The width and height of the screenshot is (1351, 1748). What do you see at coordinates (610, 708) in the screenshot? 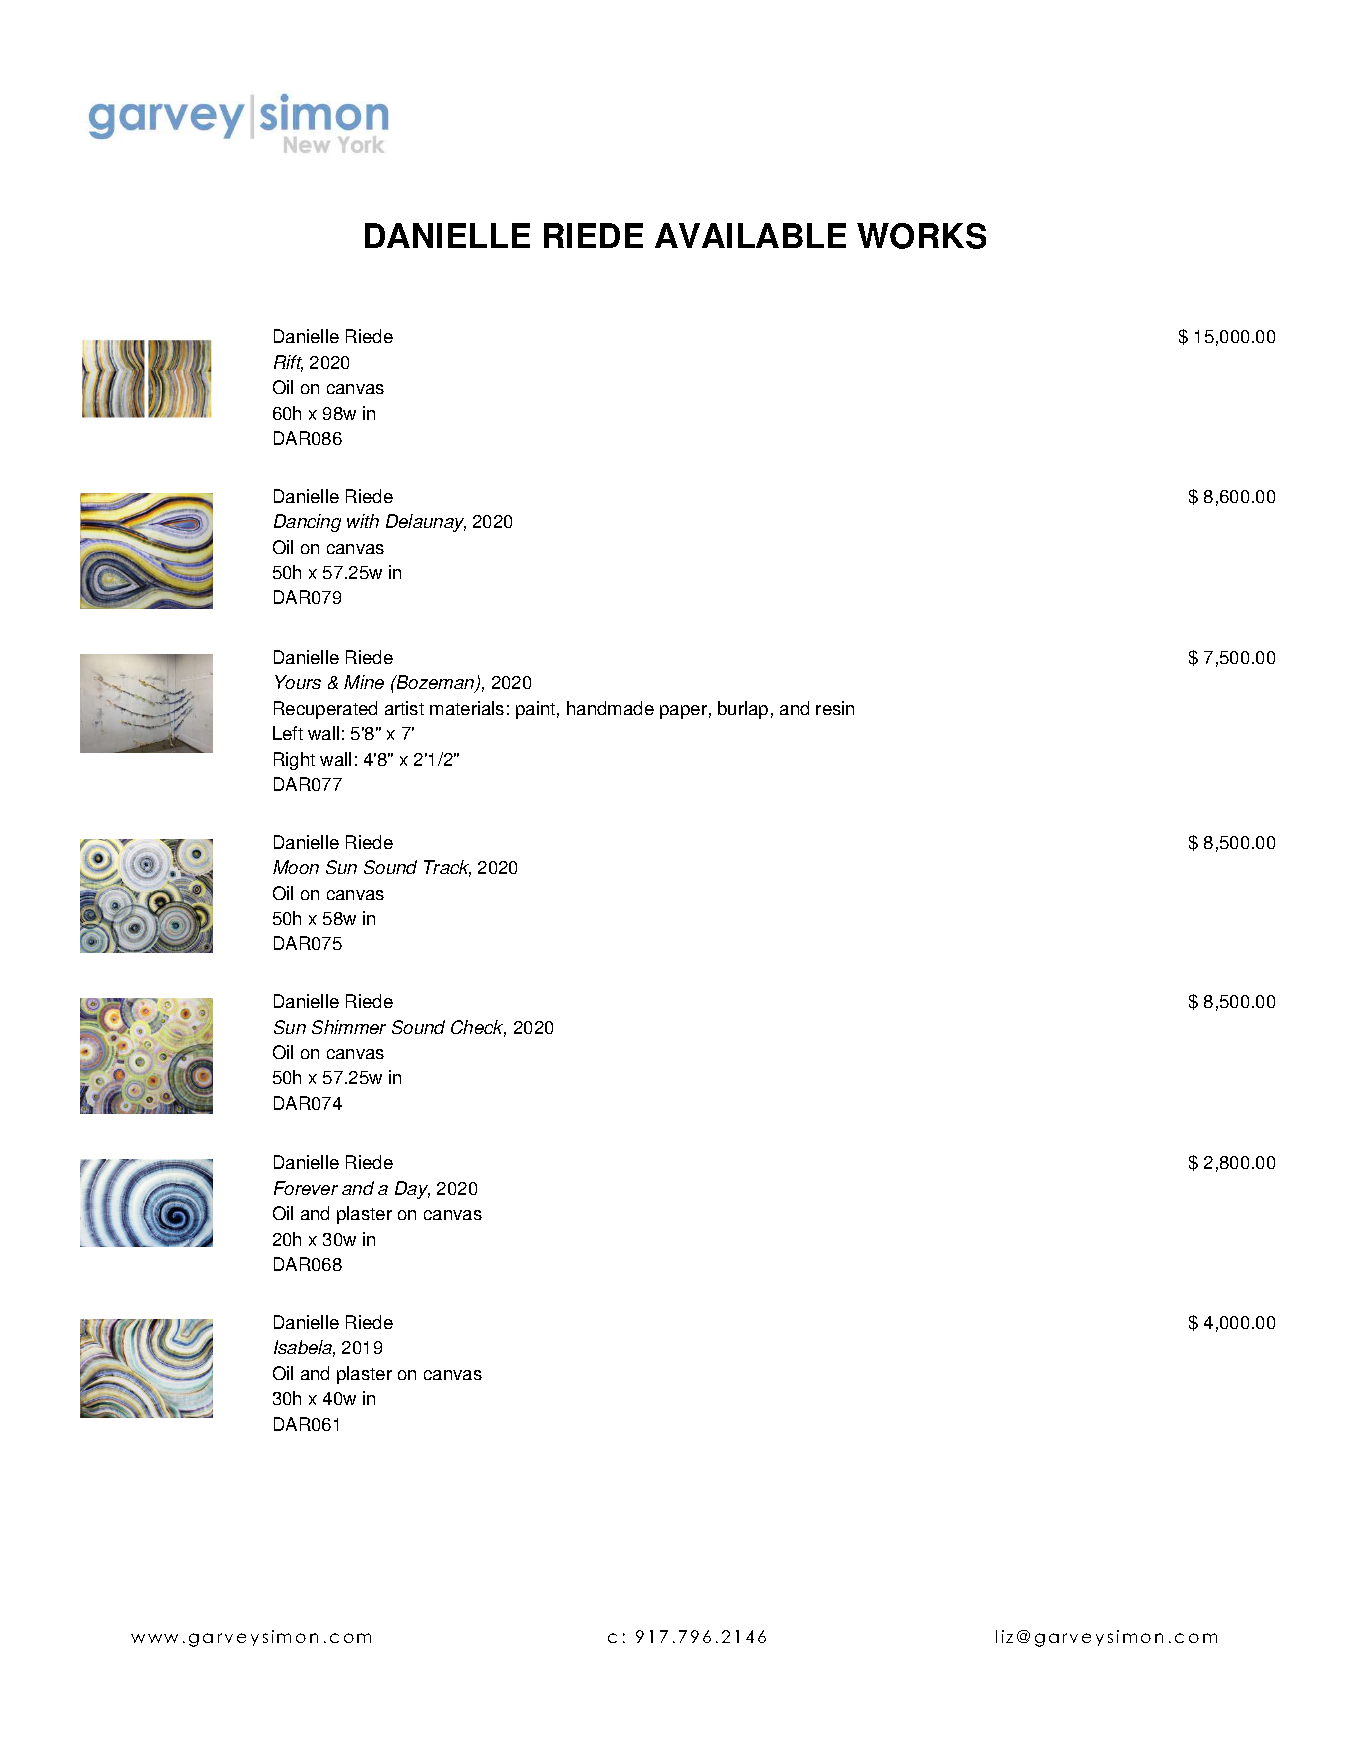
I see `handmade` at bounding box center [610, 708].
